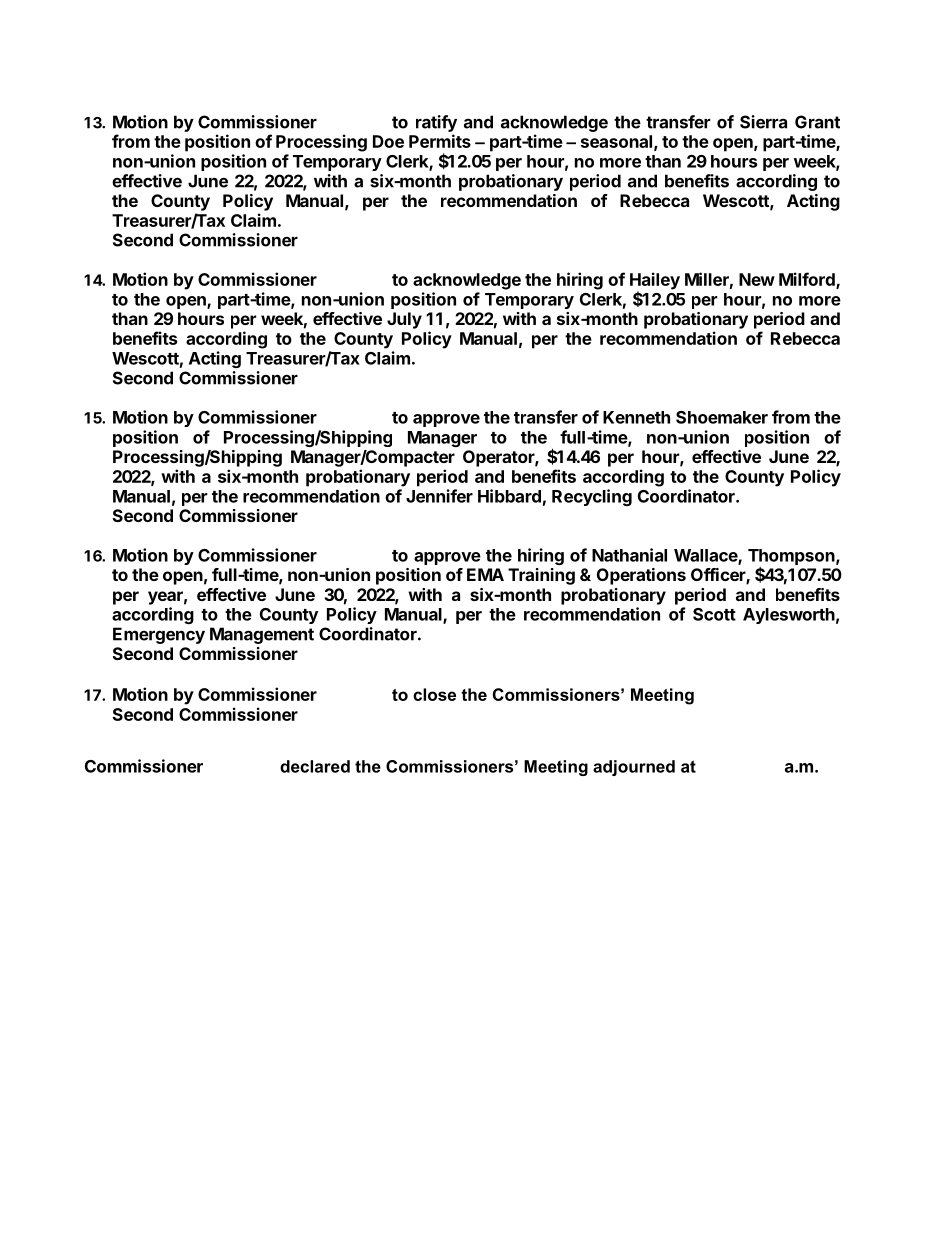 This screenshot has width=952, height=1233. Describe the element at coordinates (262, 635) in the screenshot. I see `Management` at that location.
